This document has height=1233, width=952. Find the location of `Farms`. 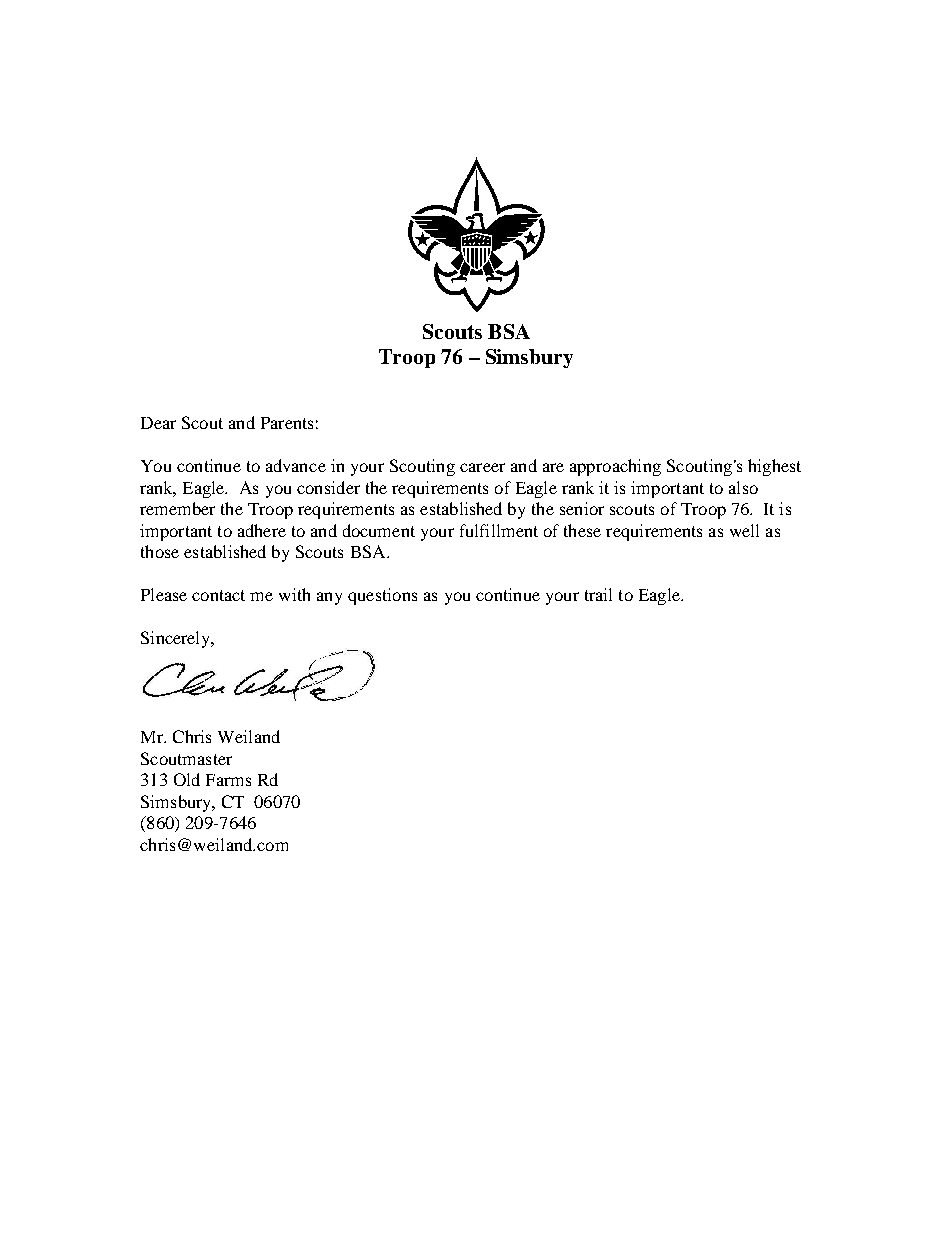

Farms is located at coordinates (228, 780).
